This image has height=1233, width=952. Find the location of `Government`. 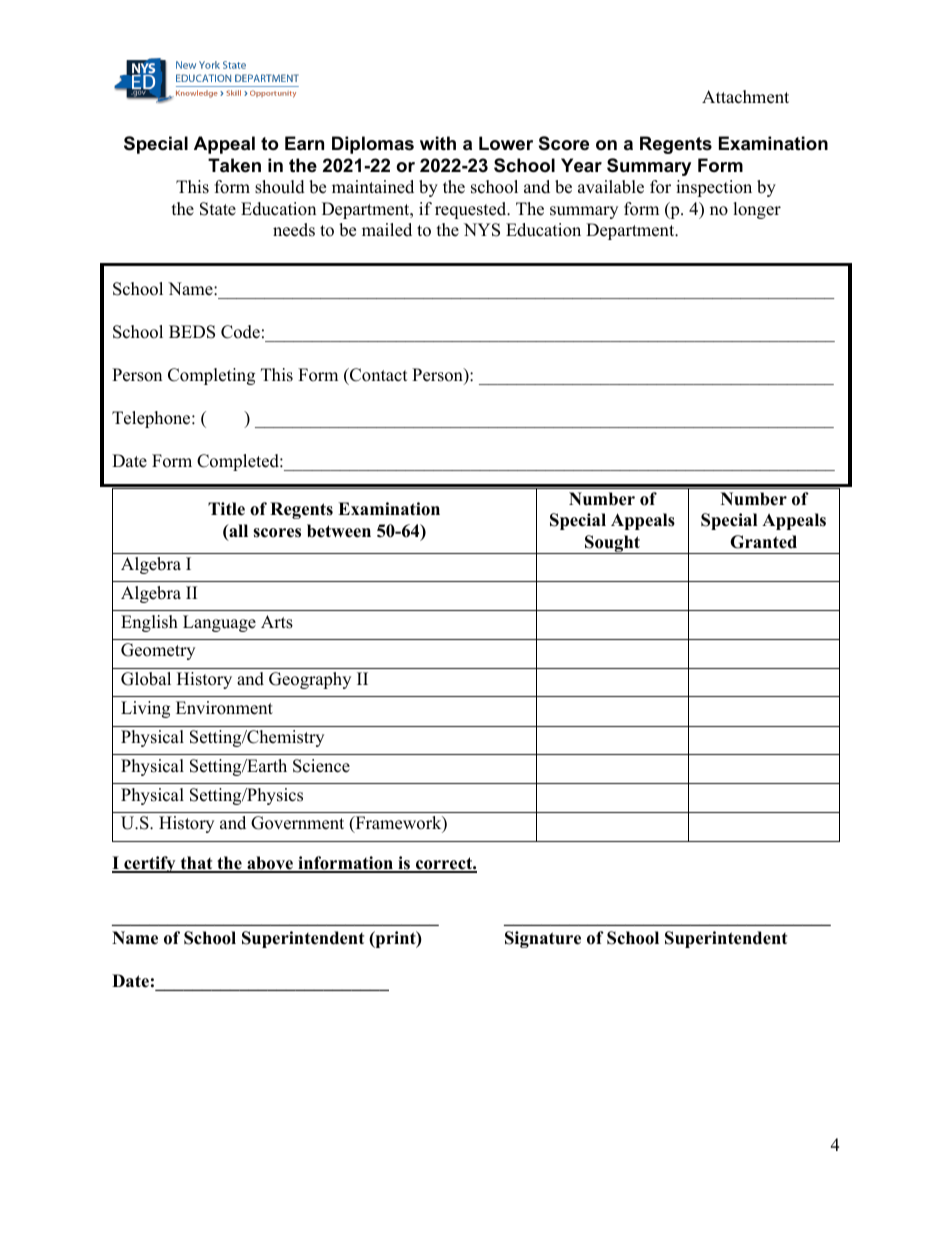

Government is located at coordinates (297, 823).
